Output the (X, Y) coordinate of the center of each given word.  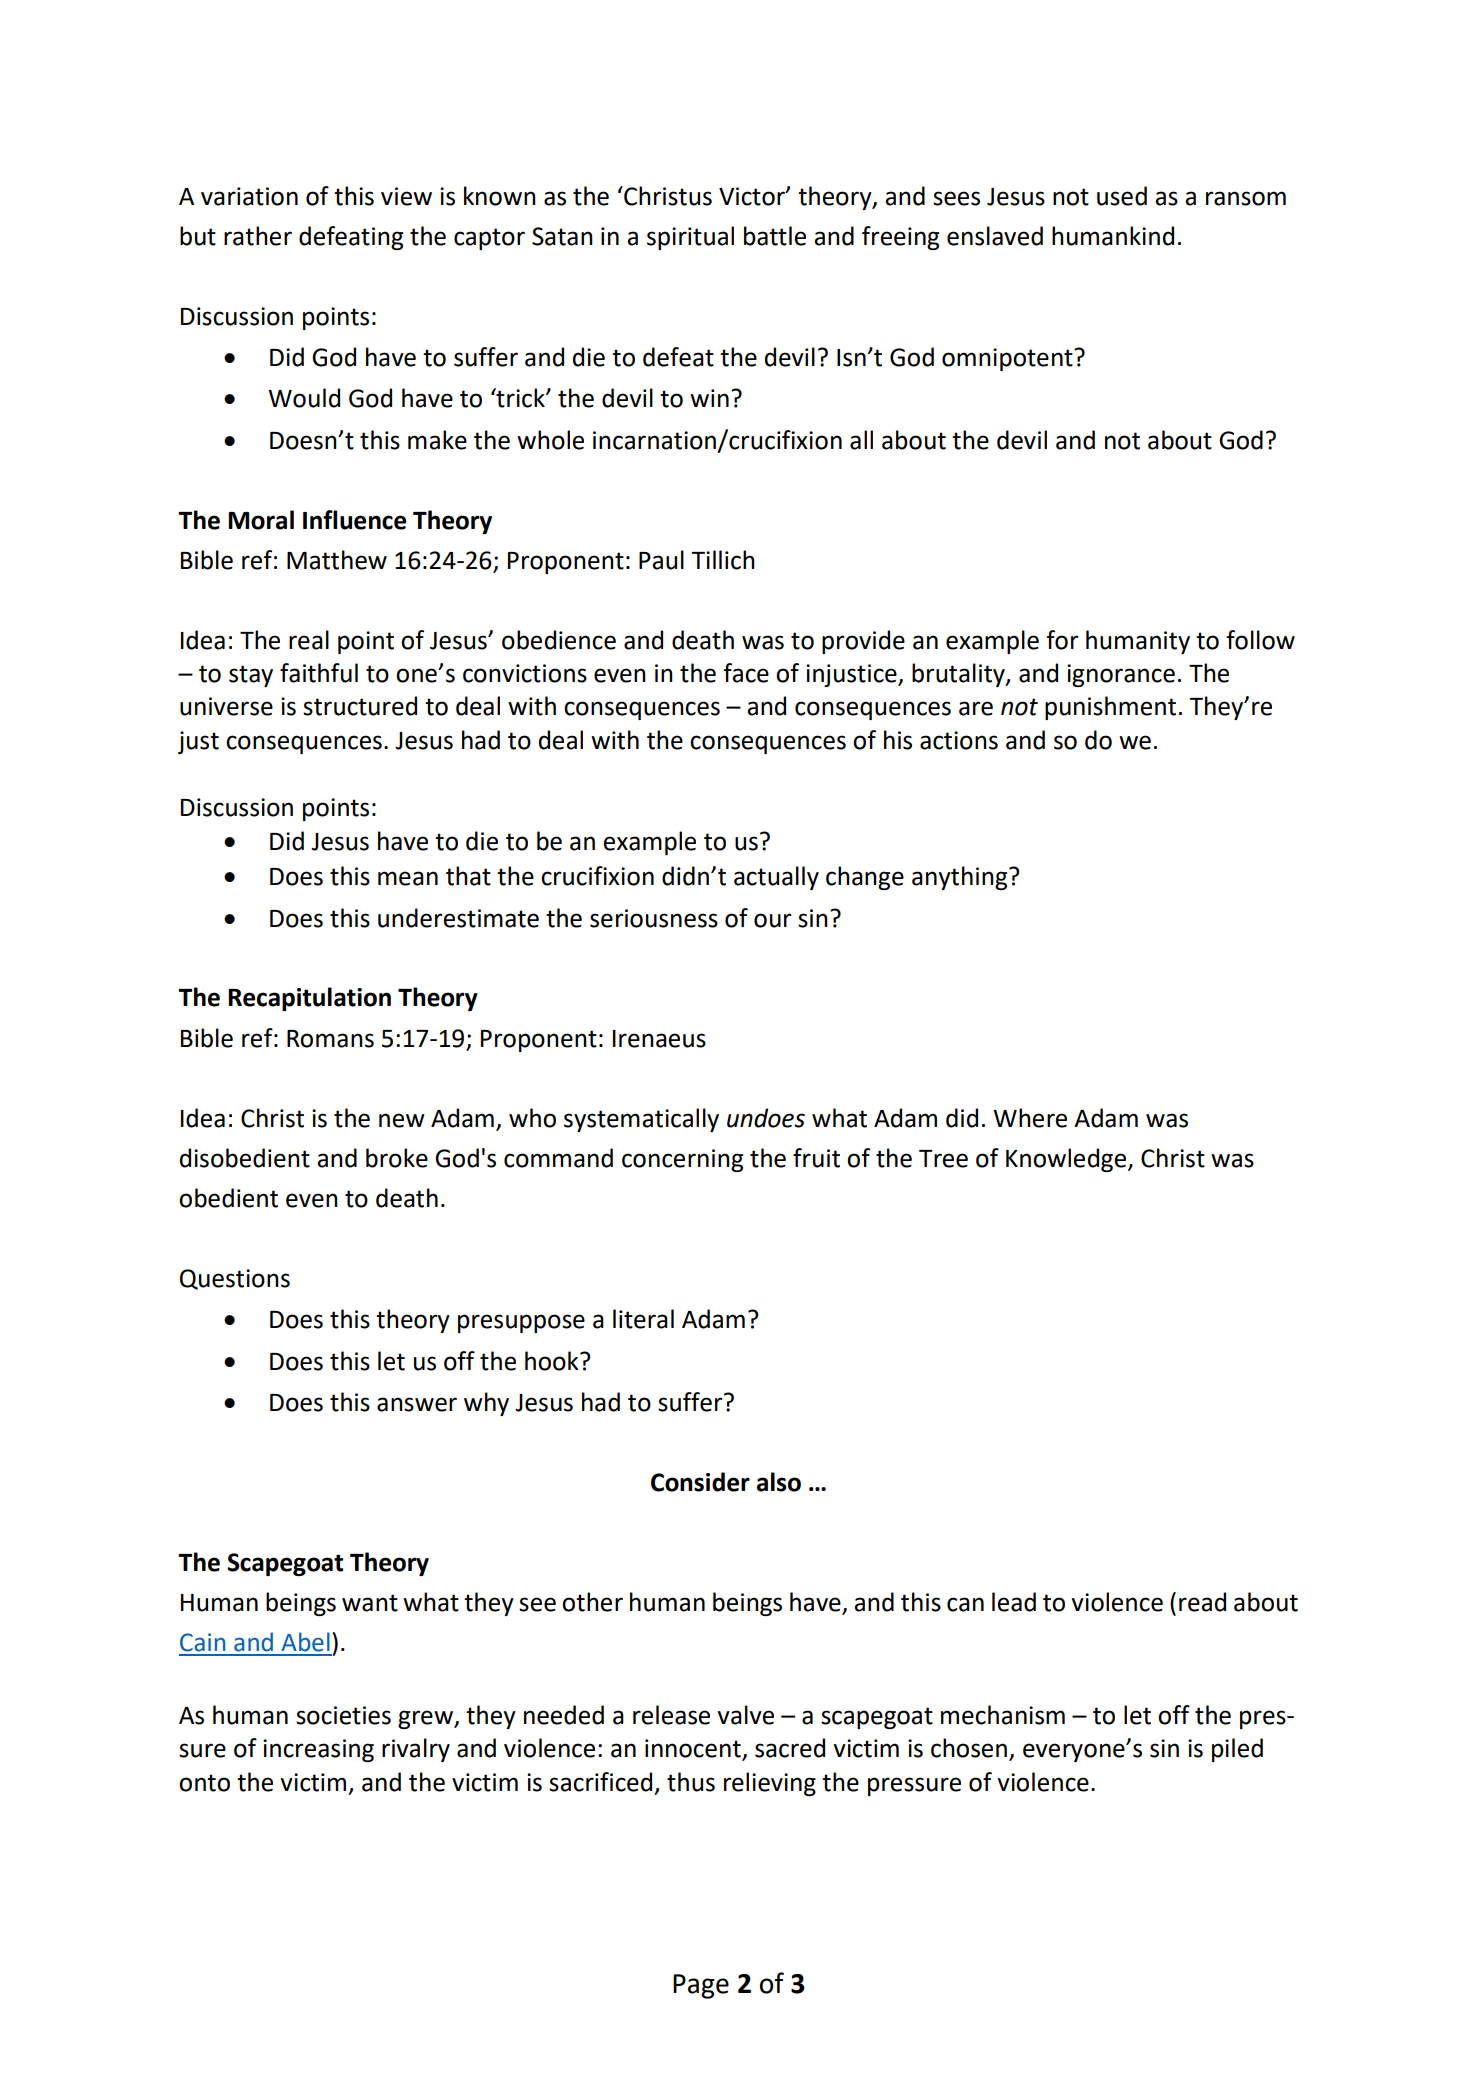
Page (701, 1986)
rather (258, 236)
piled (1237, 1750)
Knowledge (1067, 1160)
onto (204, 1783)
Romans (330, 1039)
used (1122, 196)
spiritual (690, 238)
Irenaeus (659, 1039)
